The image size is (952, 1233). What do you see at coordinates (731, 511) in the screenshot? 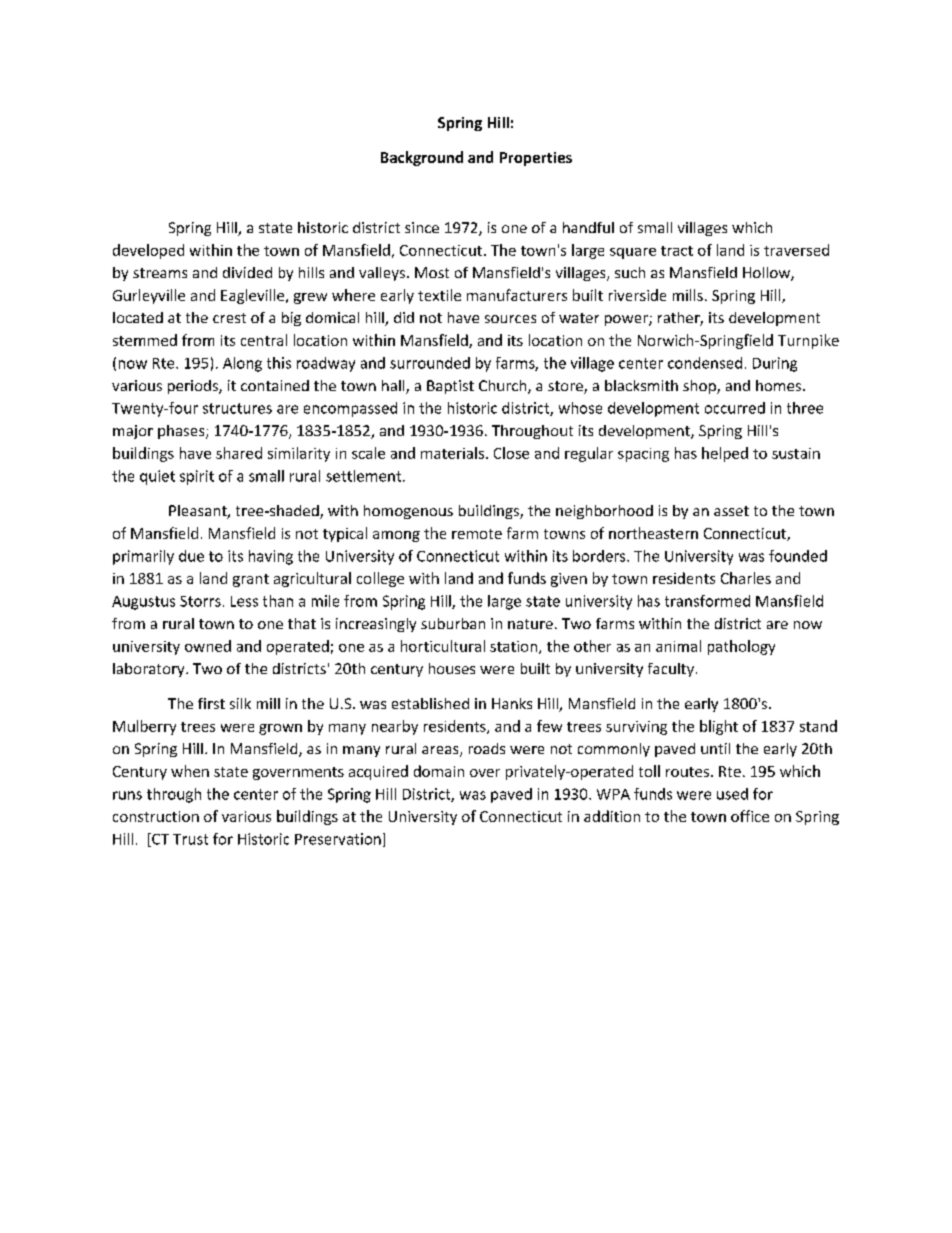
I see `asset` at bounding box center [731, 511].
